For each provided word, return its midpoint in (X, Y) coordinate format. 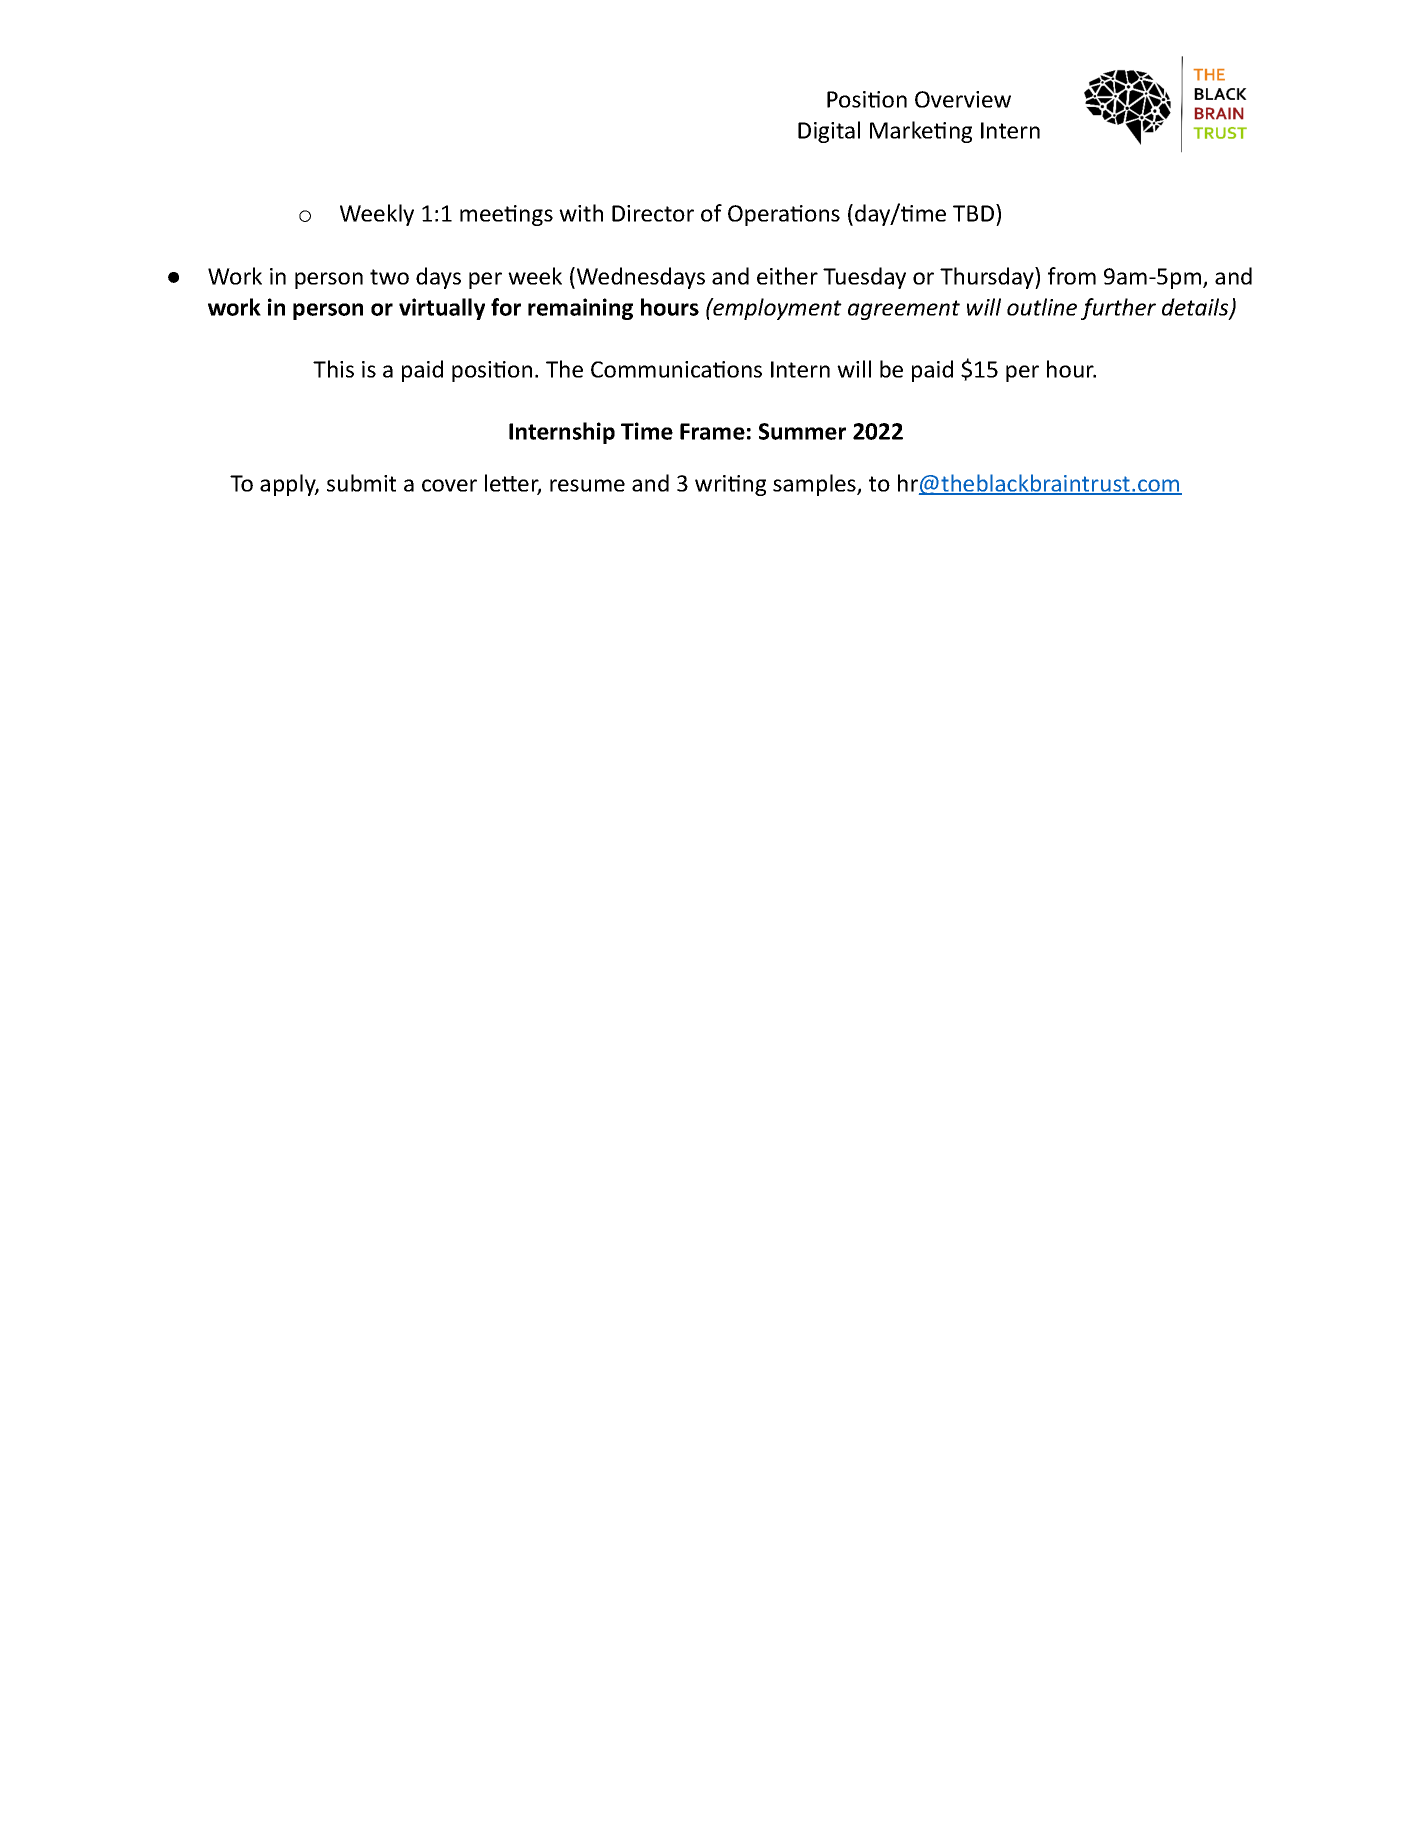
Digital (829, 132)
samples (815, 485)
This (333, 369)
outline (1042, 307)
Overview (963, 99)
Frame (712, 431)
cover (449, 485)
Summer (802, 431)
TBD (973, 213)
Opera (759, 215)
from (1072, 276)
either (787, 276)
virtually (442, 309)
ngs (536, 217)
